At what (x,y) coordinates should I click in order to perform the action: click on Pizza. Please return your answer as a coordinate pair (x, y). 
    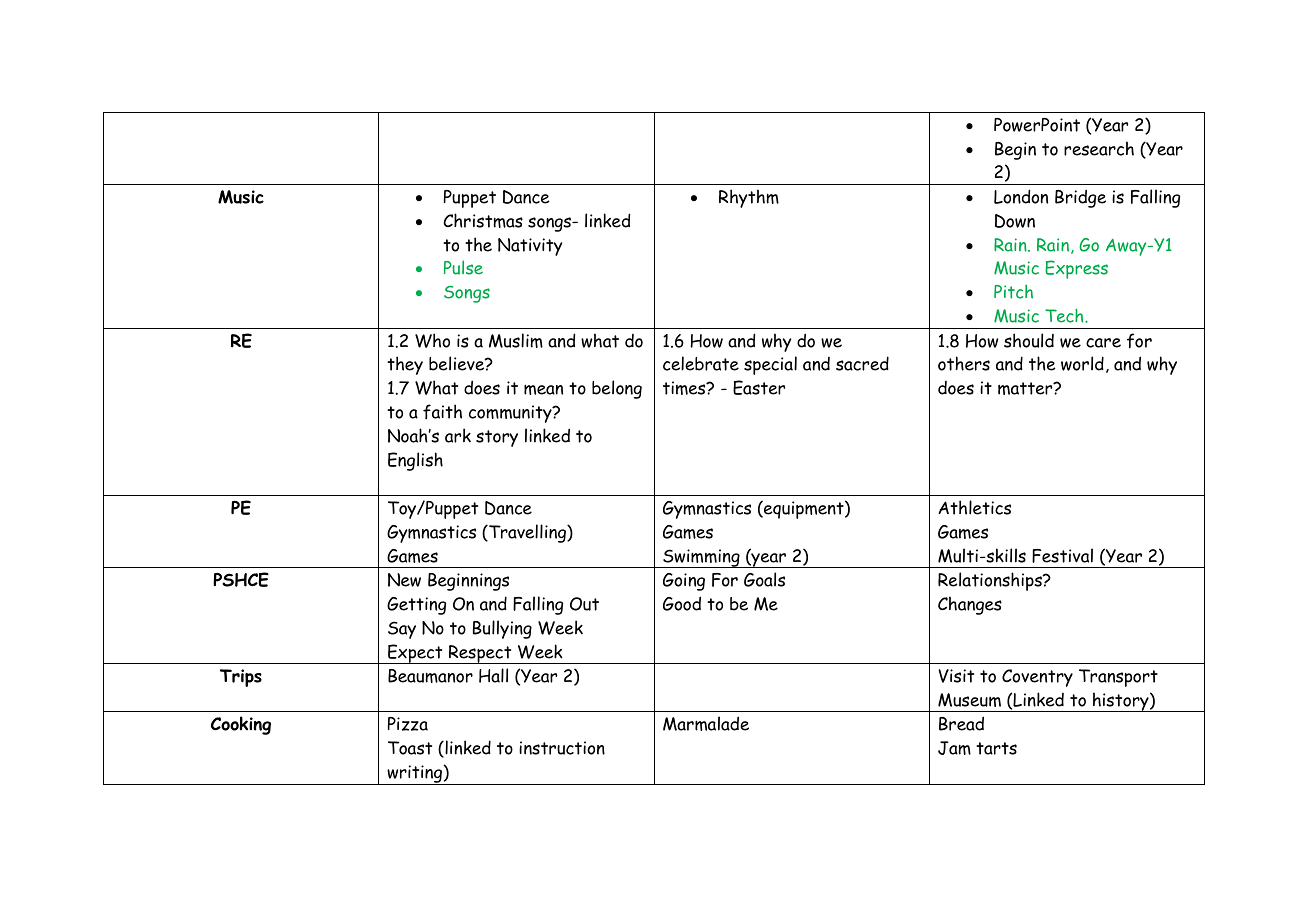
    Looking at the image, I should click on (408, 724).
